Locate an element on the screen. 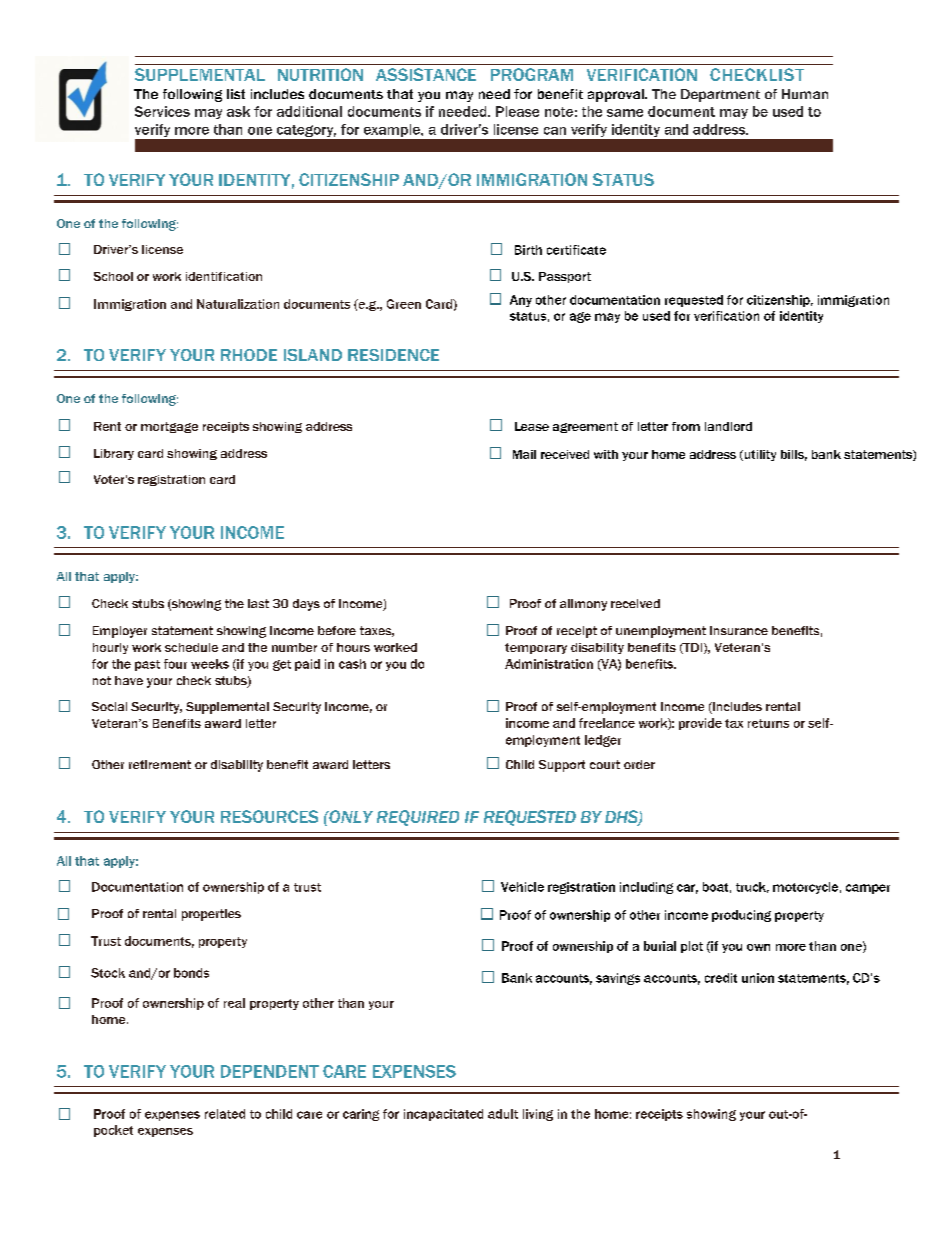 This screenshot has height=1233, width=952. PROGRAM is located at coordinates (532, 74).
